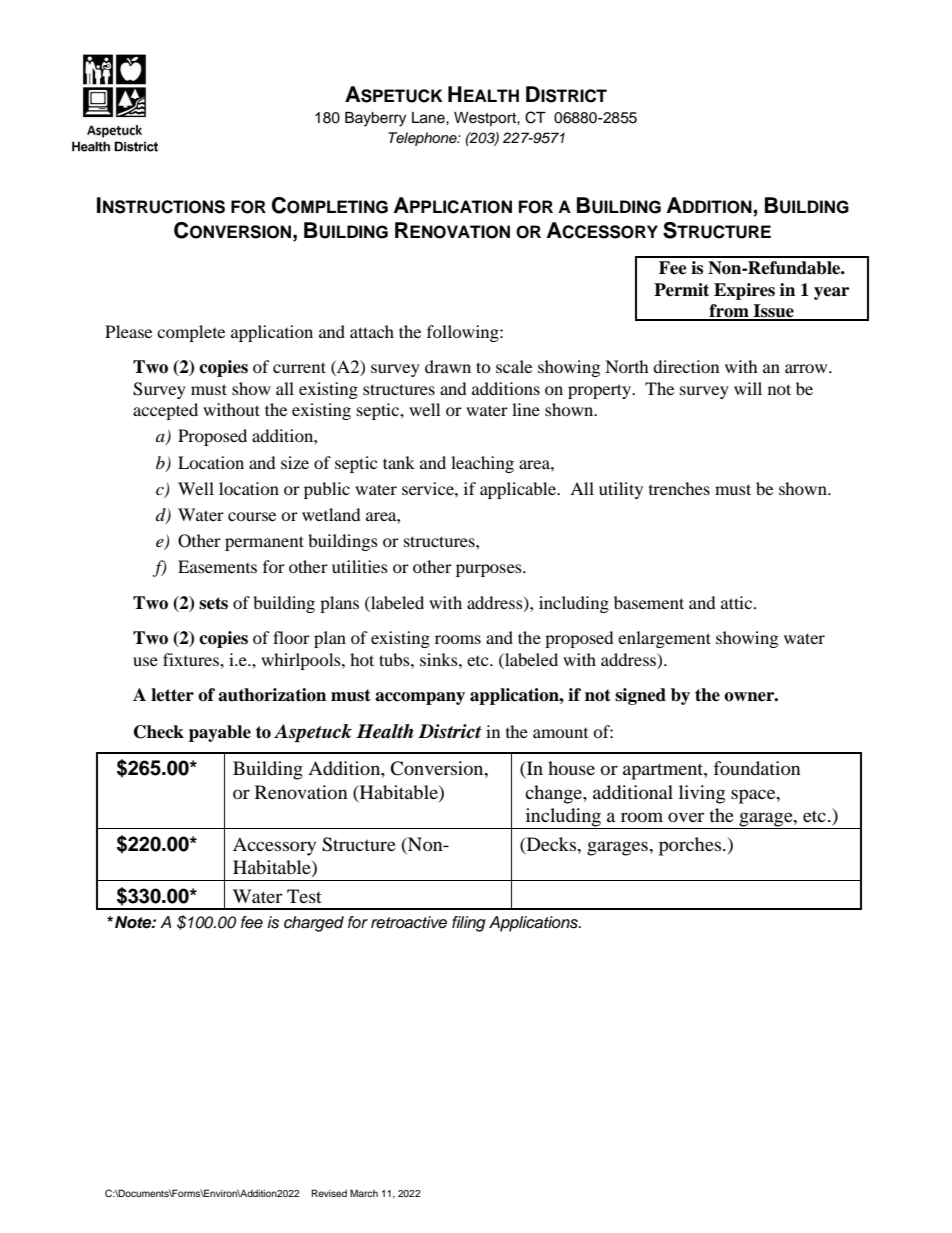 The height and width of the page is (1233, 952). Describe the element at coordinates (664, 639) in the page. I see `enlargement` at that location.
